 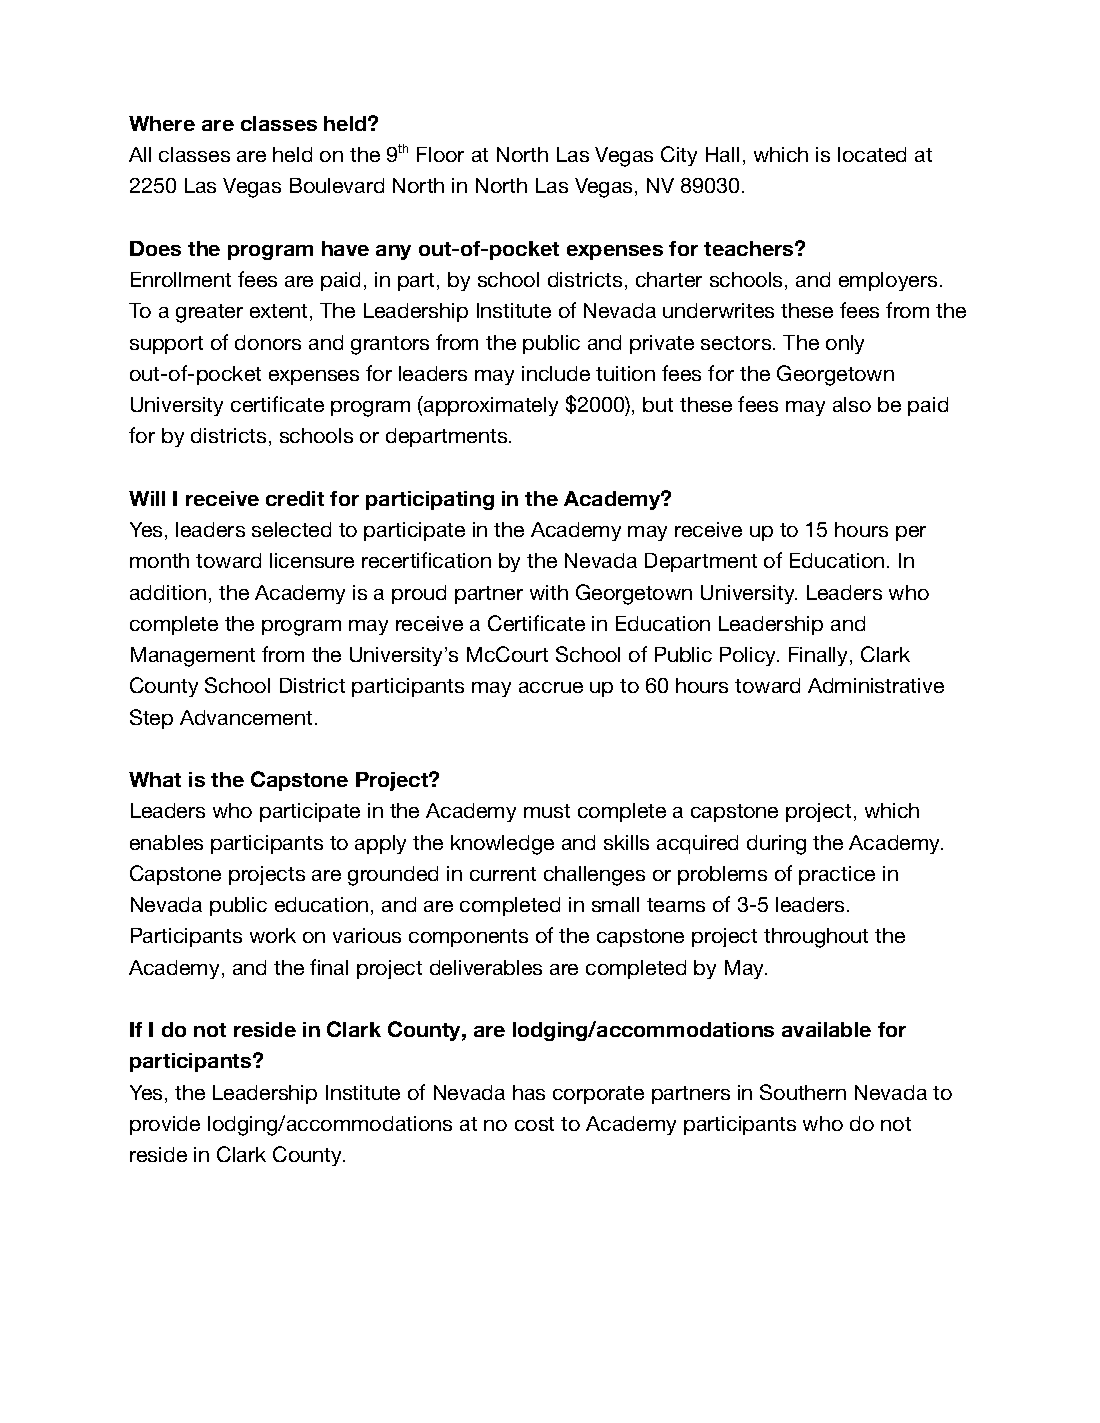 I want to click on Policy, so click(x=749, y=656).
